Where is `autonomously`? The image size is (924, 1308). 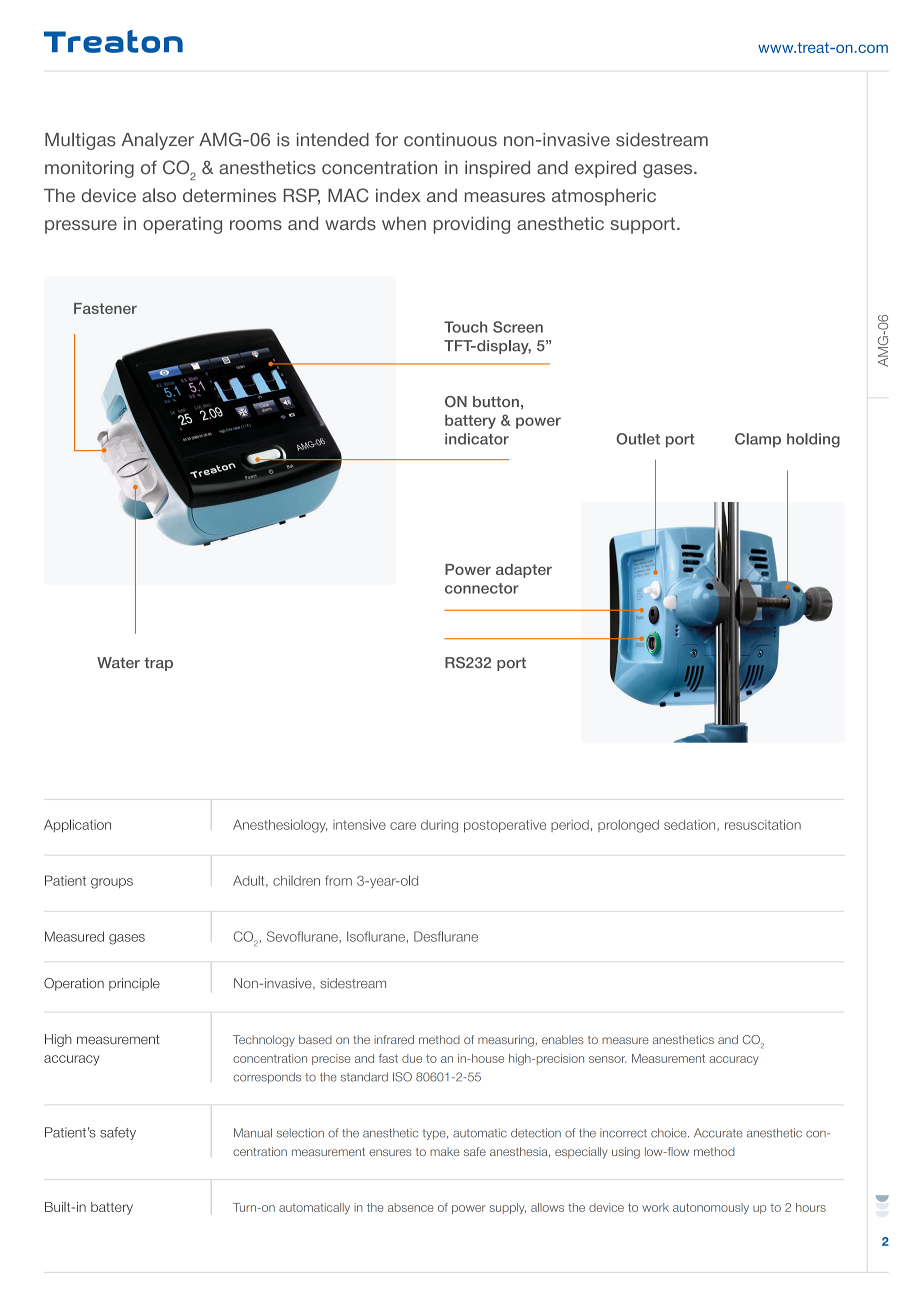 autonomously is located at coordinates (711, 1208).
